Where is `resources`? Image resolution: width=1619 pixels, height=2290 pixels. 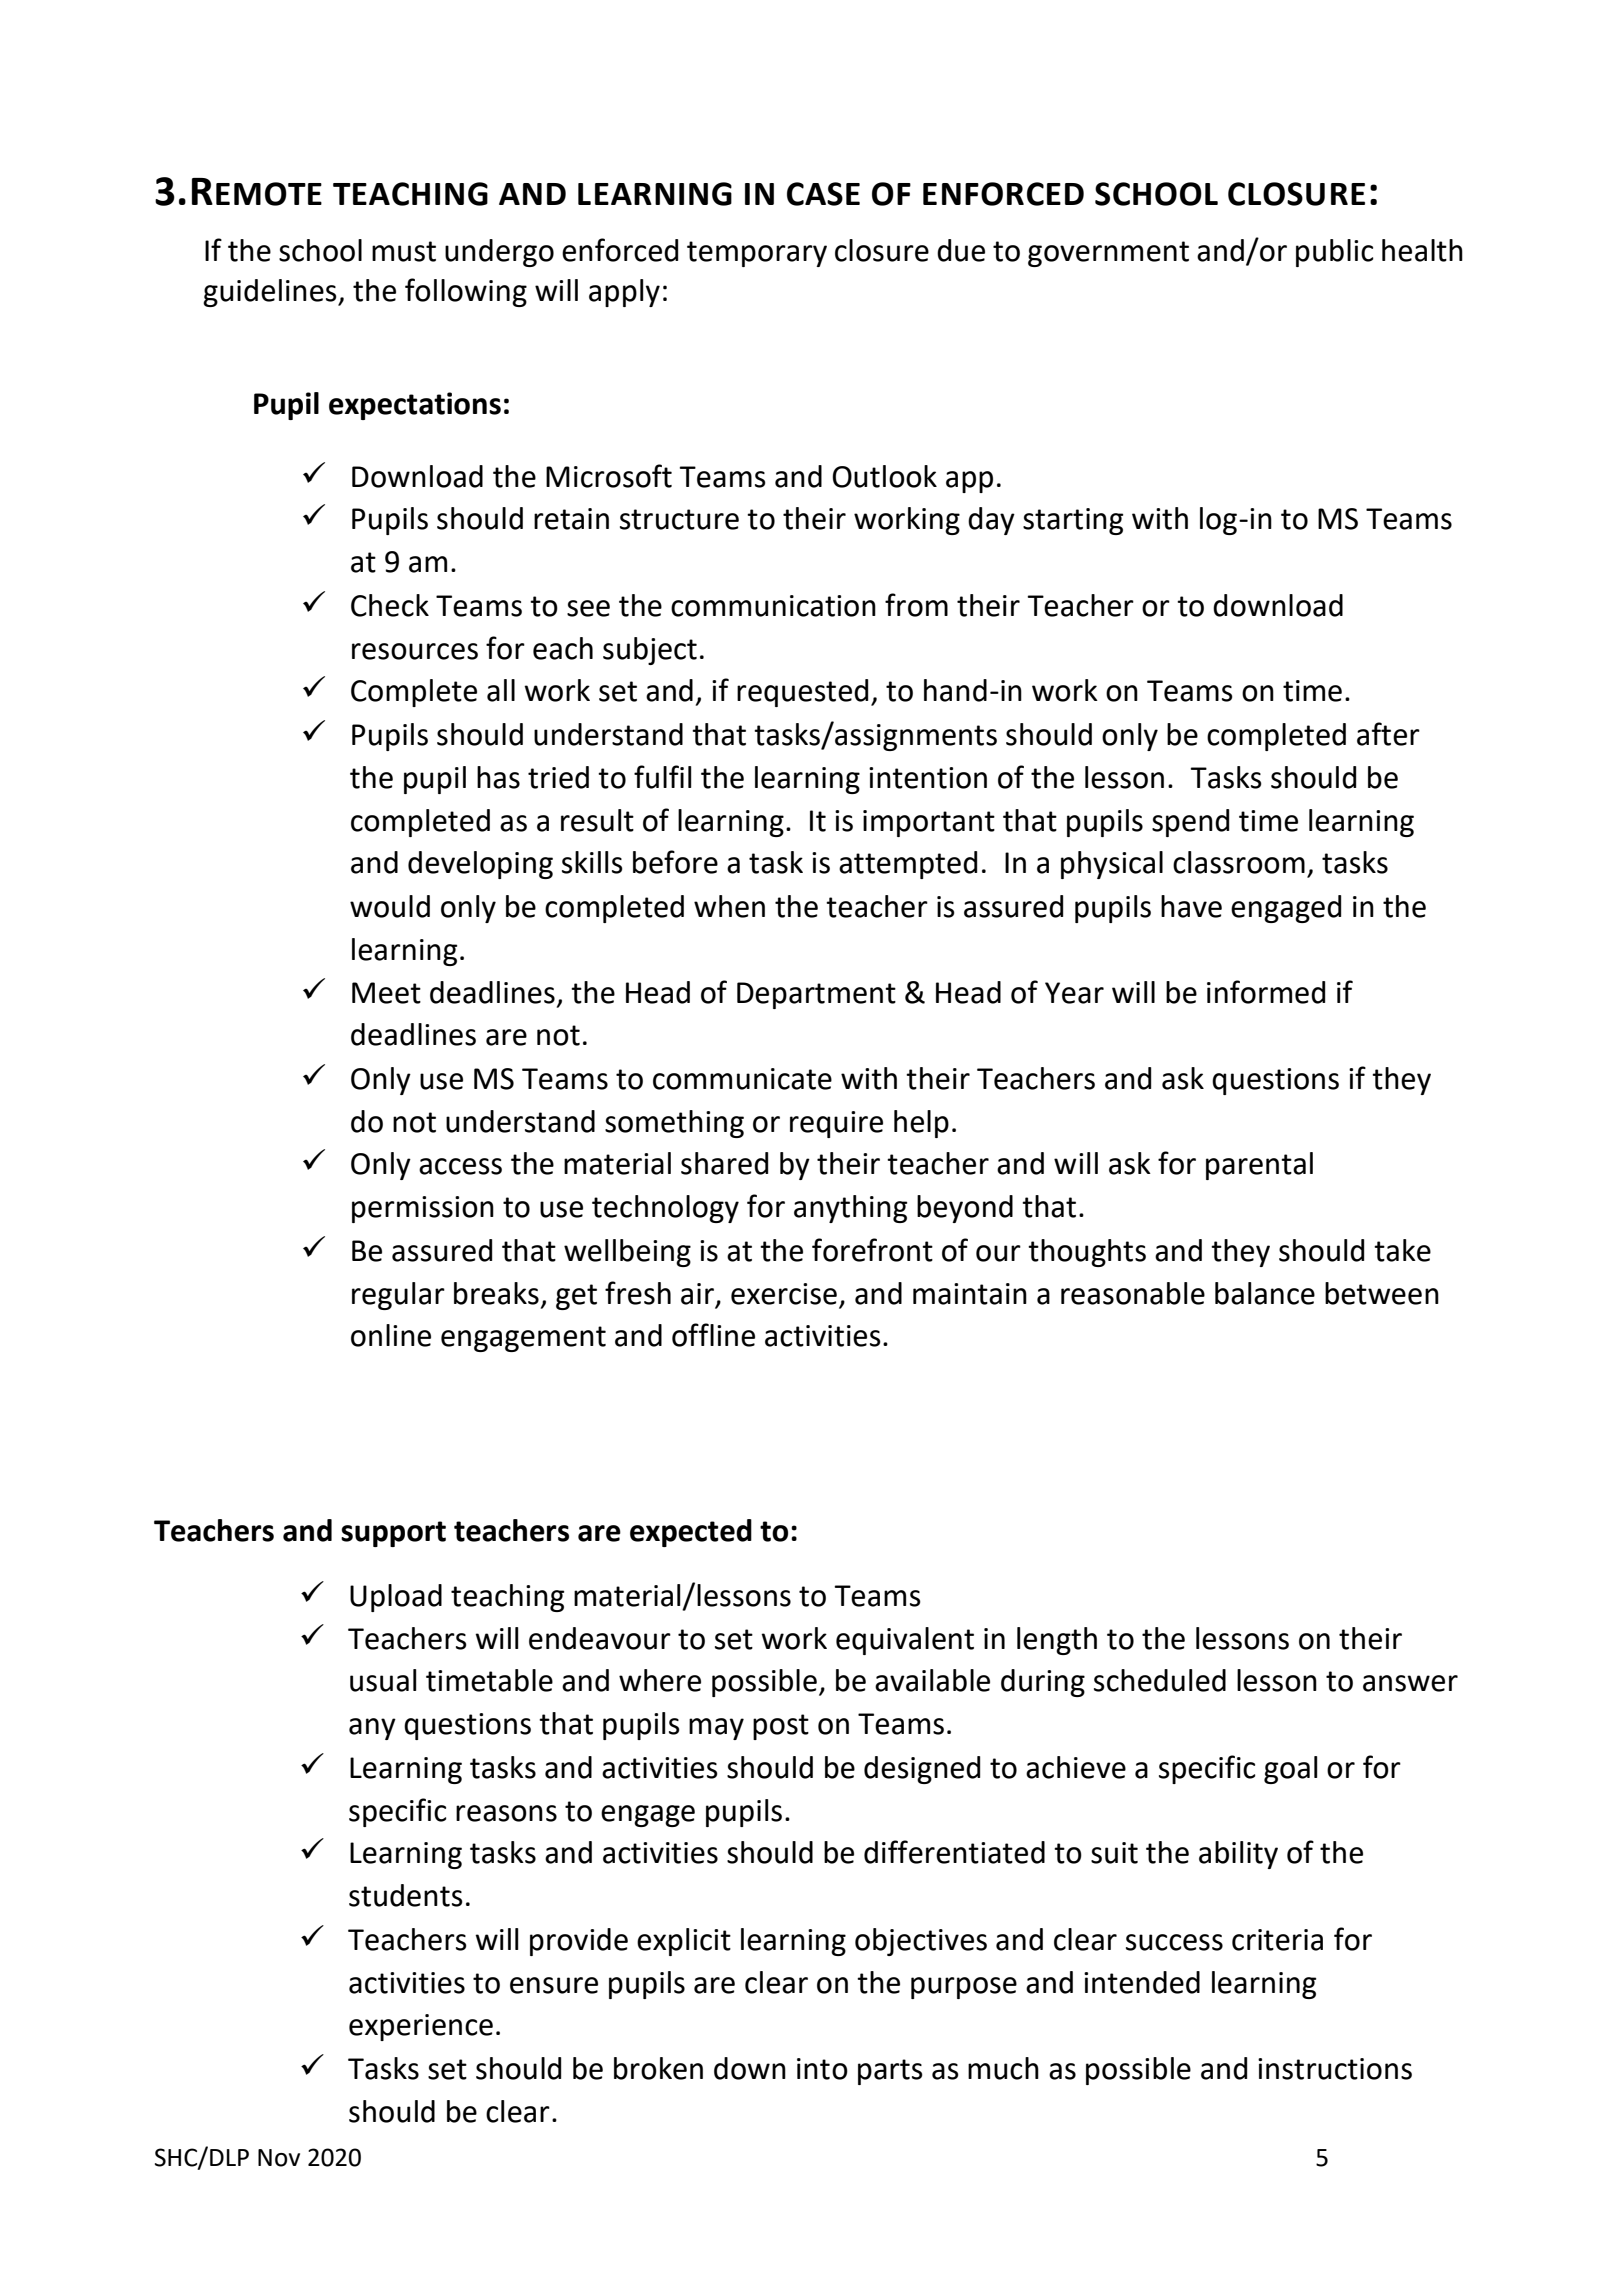
resources is located at coordinates (415, 651).
